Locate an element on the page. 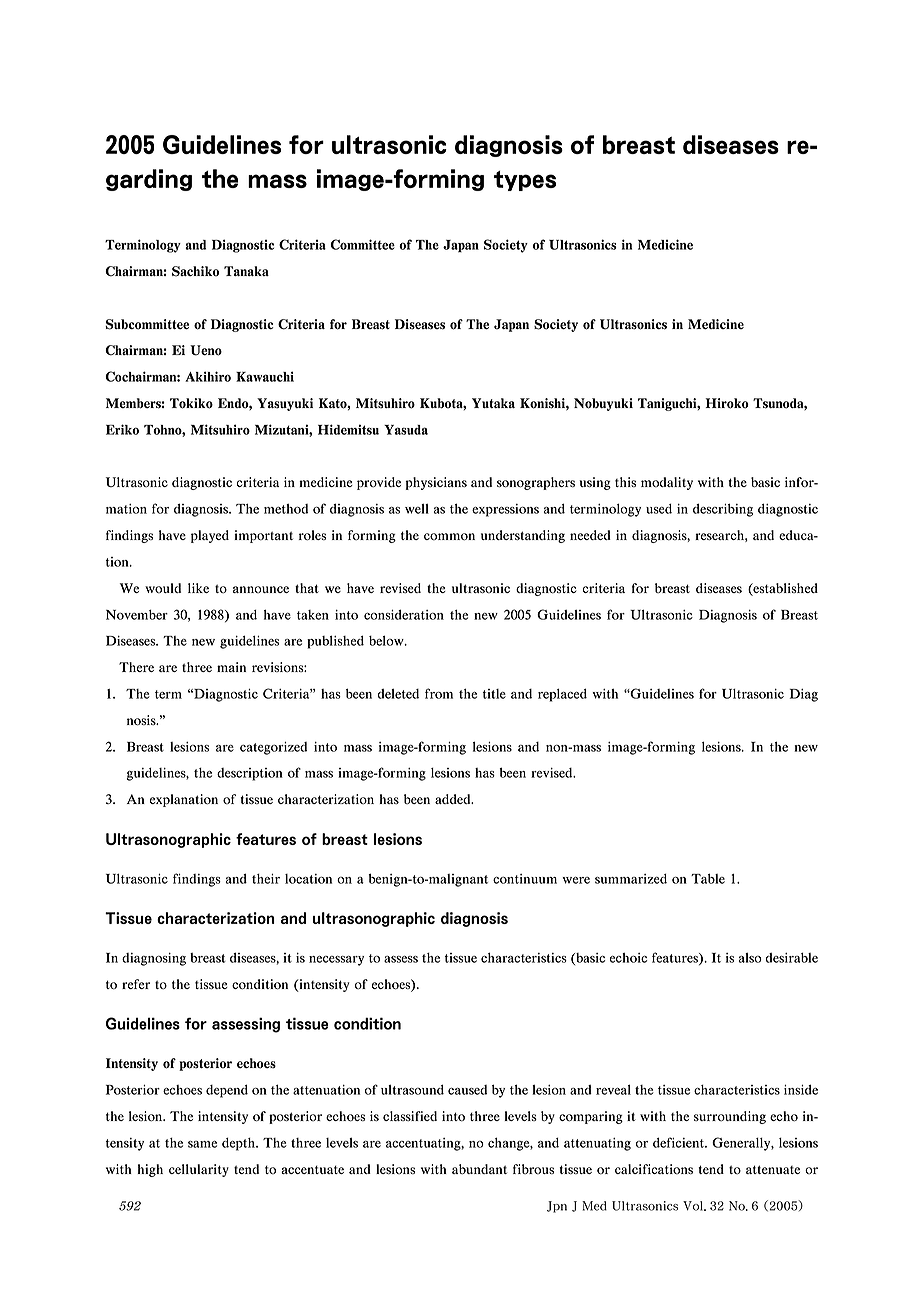 This page has width=924, height=1308. abundant is located at coordinates (479, 1169).
